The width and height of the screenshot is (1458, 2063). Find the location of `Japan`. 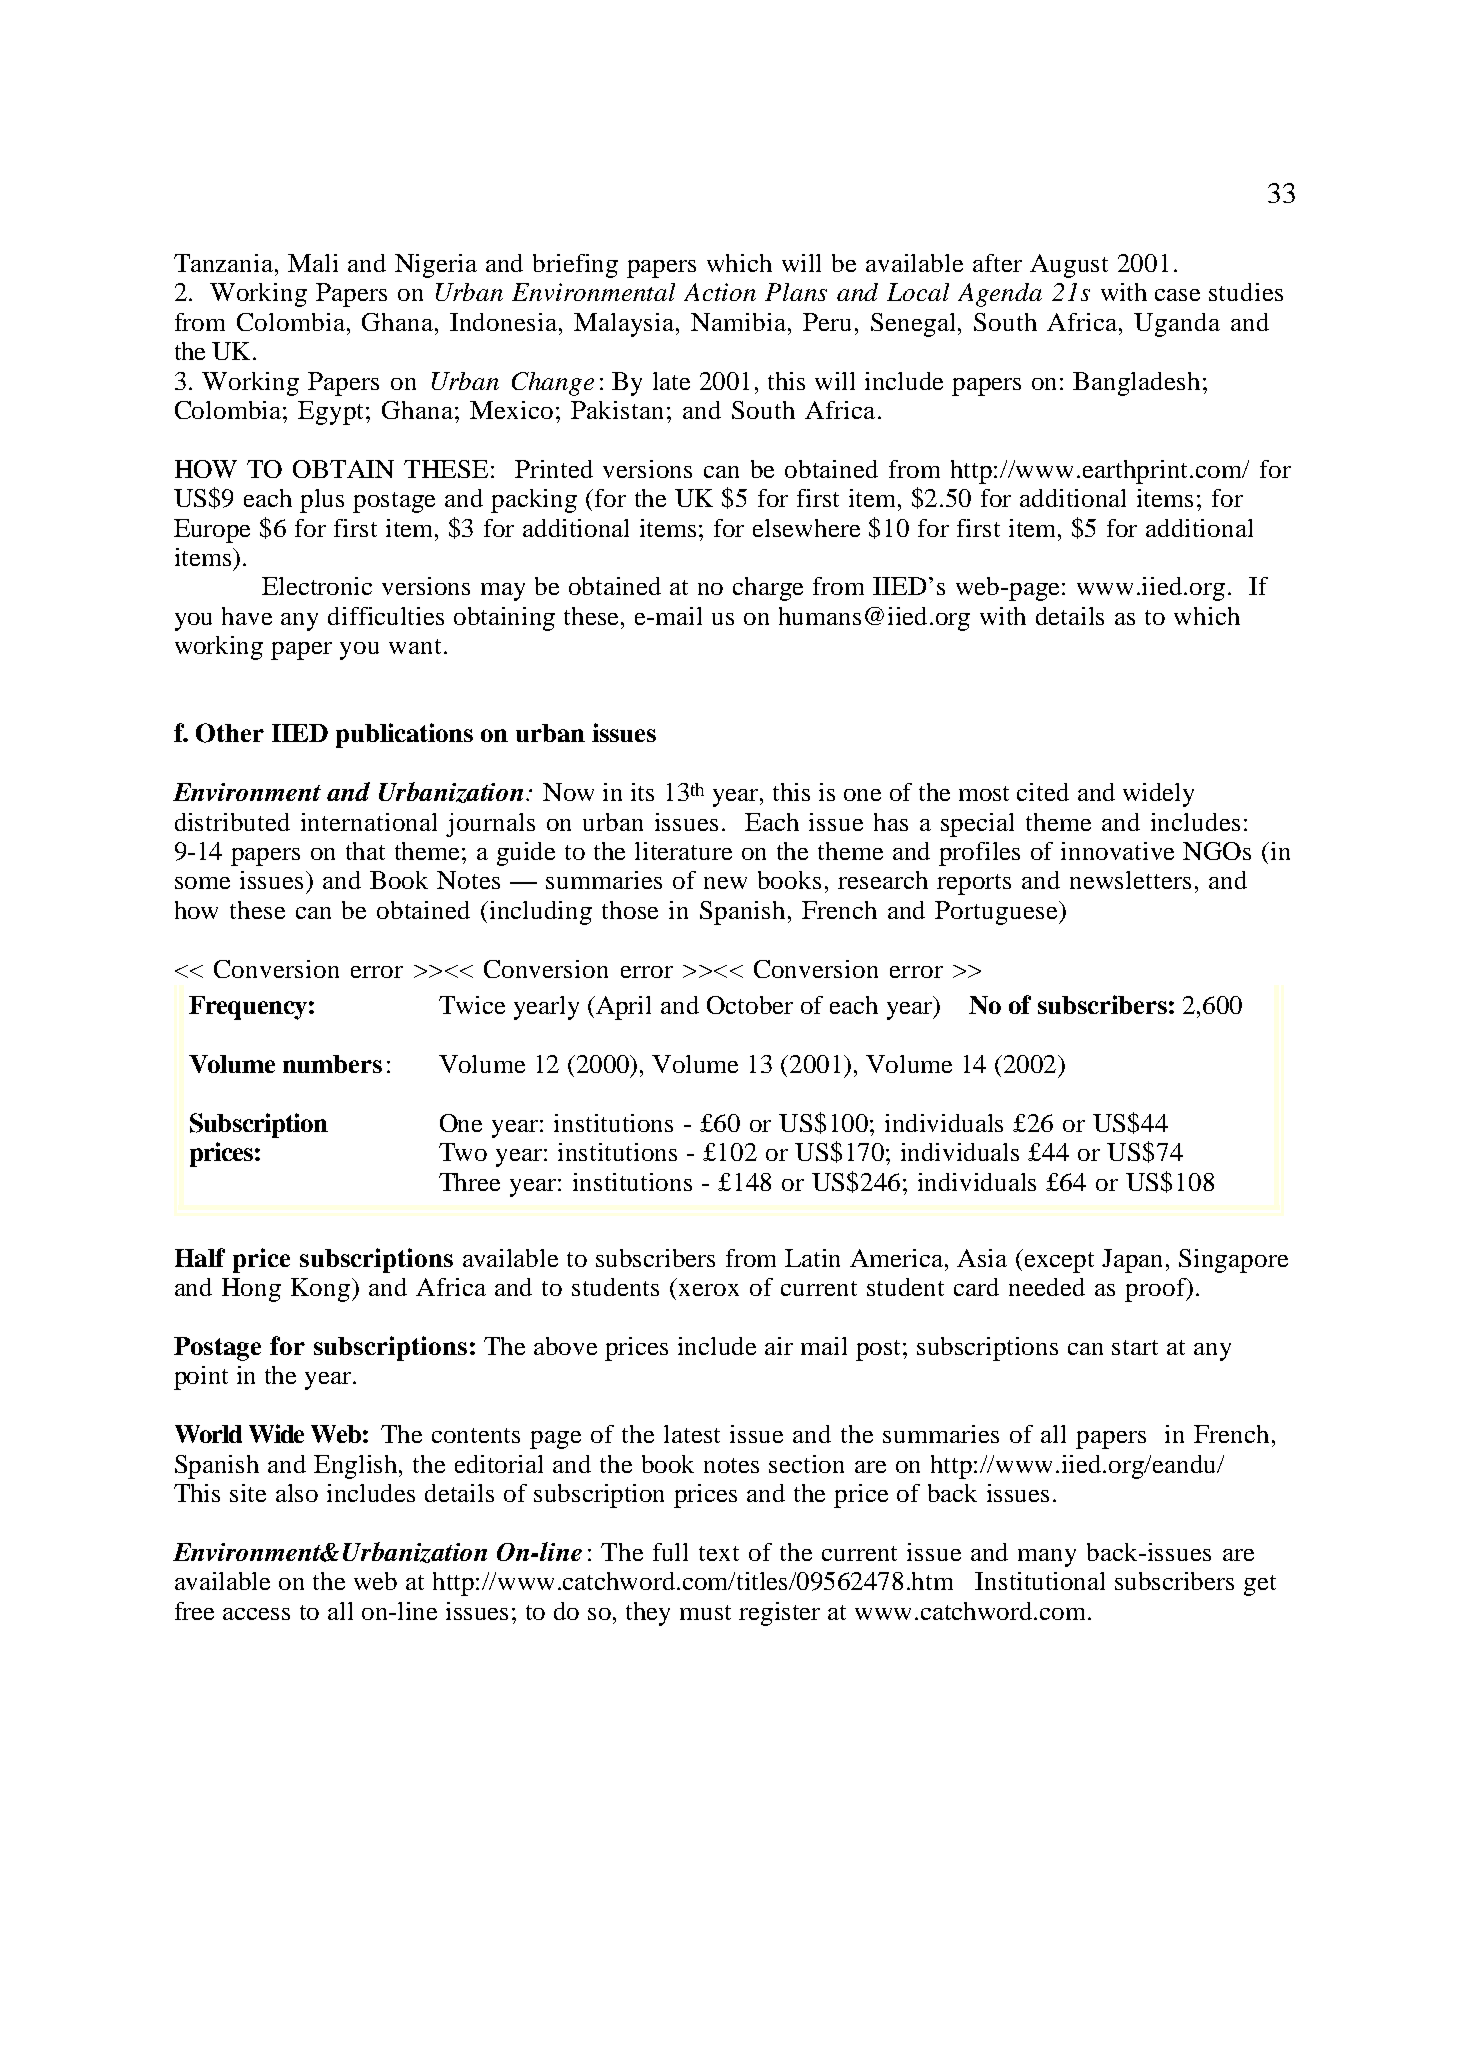

Japan is located at coordinates (1134, 1261).
